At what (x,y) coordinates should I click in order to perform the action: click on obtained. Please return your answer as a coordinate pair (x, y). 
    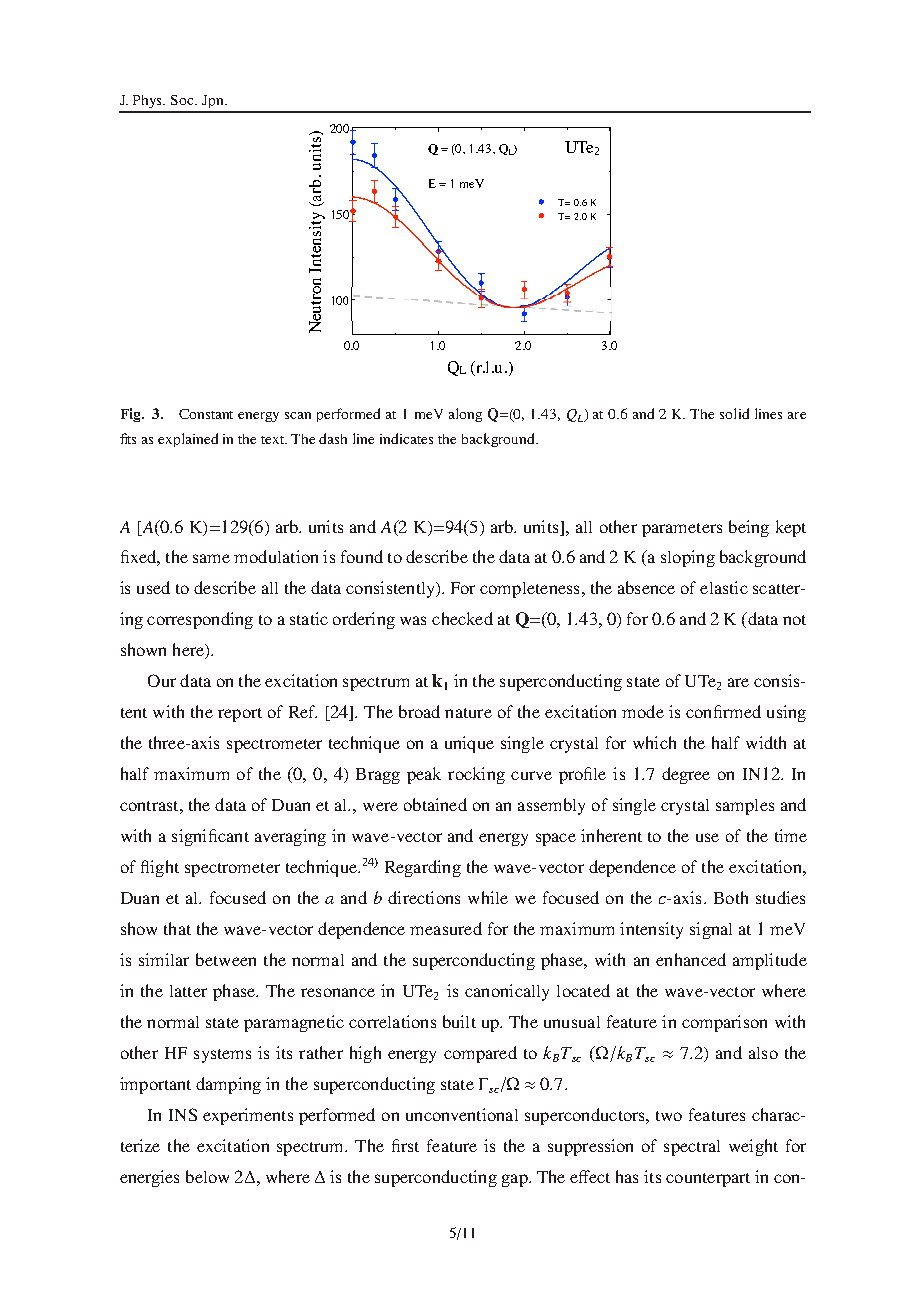
    Looking at the image, I should click on (435, 804).
